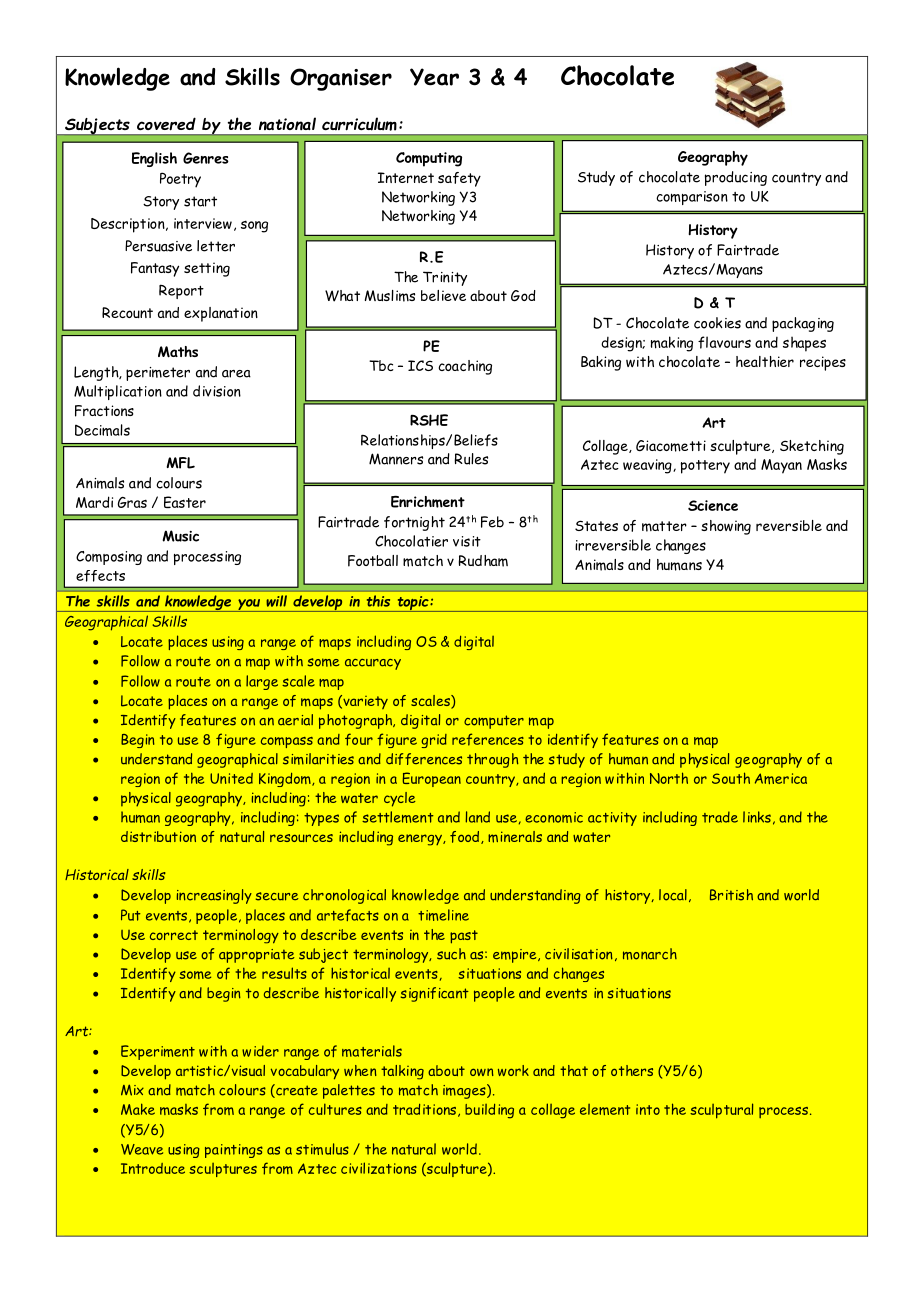  I want to click on Weave, so click(142, 1149).
